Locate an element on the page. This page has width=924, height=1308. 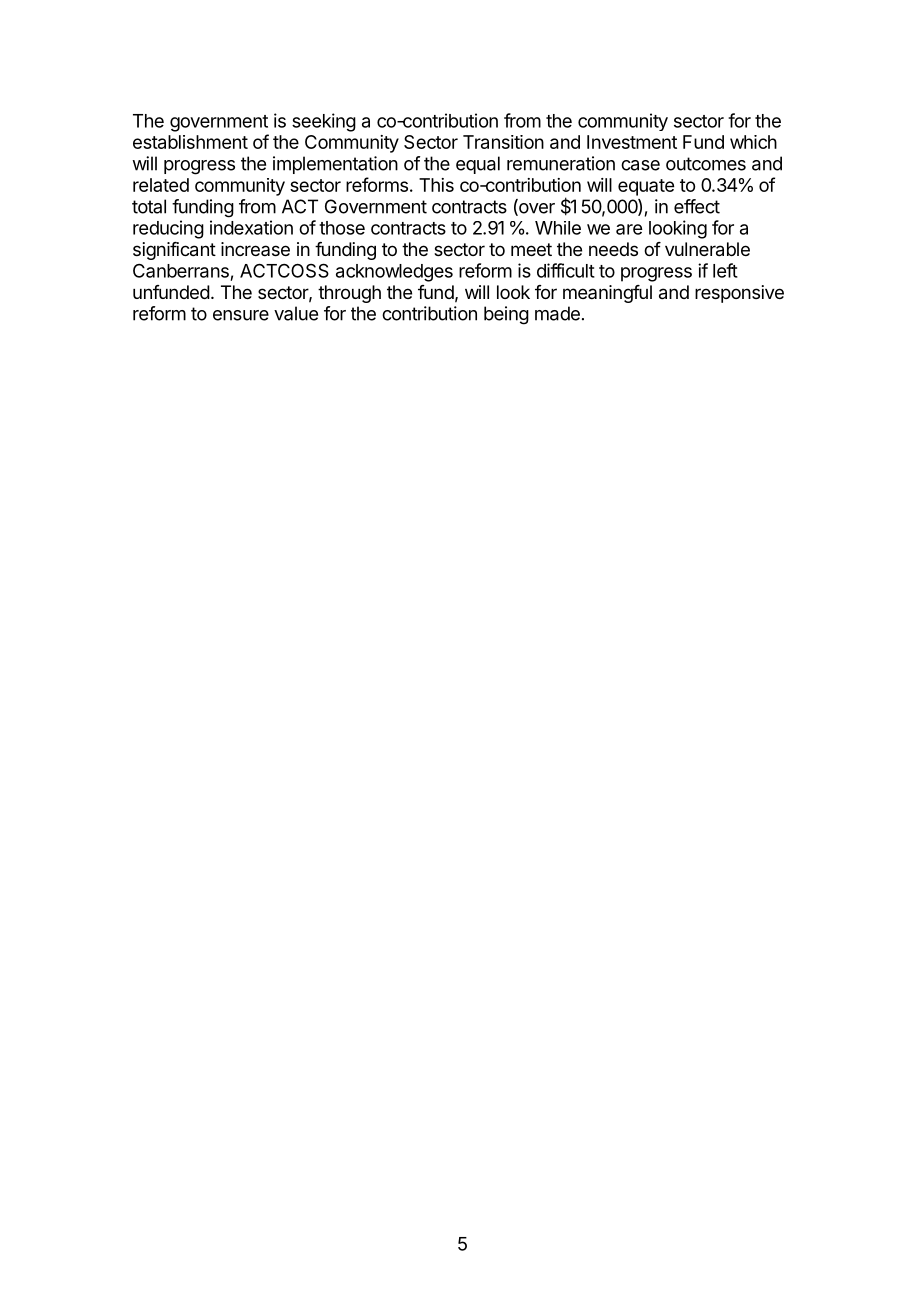
equate is located at coordinates (646, 187).
